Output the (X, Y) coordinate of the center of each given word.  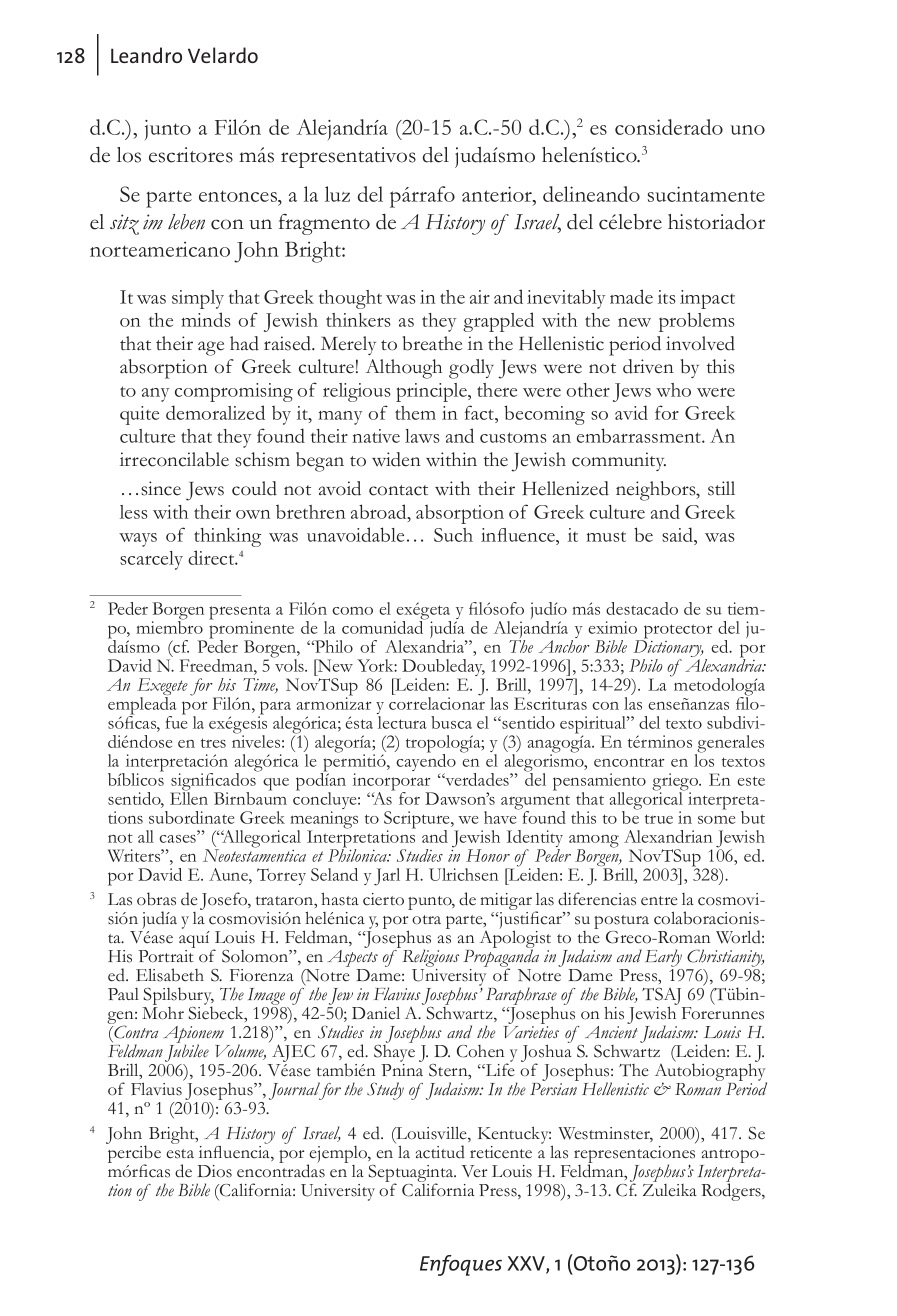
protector (677, 632)
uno (747, 130)
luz (337, 194)
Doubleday (442, 669)
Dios (214, 1171)
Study (385, 1091)
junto (168, 130)
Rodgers (732, 1191)
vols (289, 664)
